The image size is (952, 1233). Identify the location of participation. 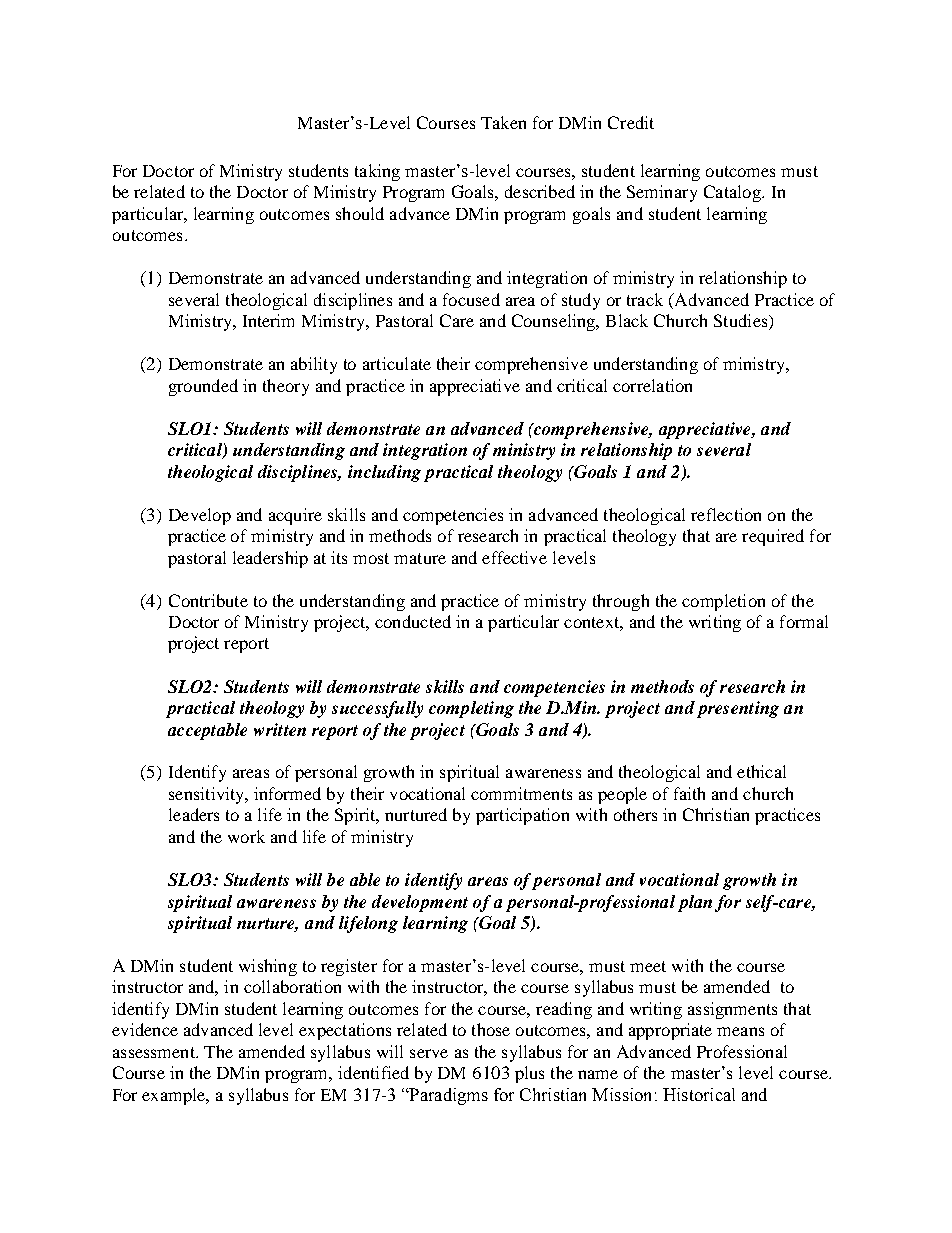
(522, 816).
